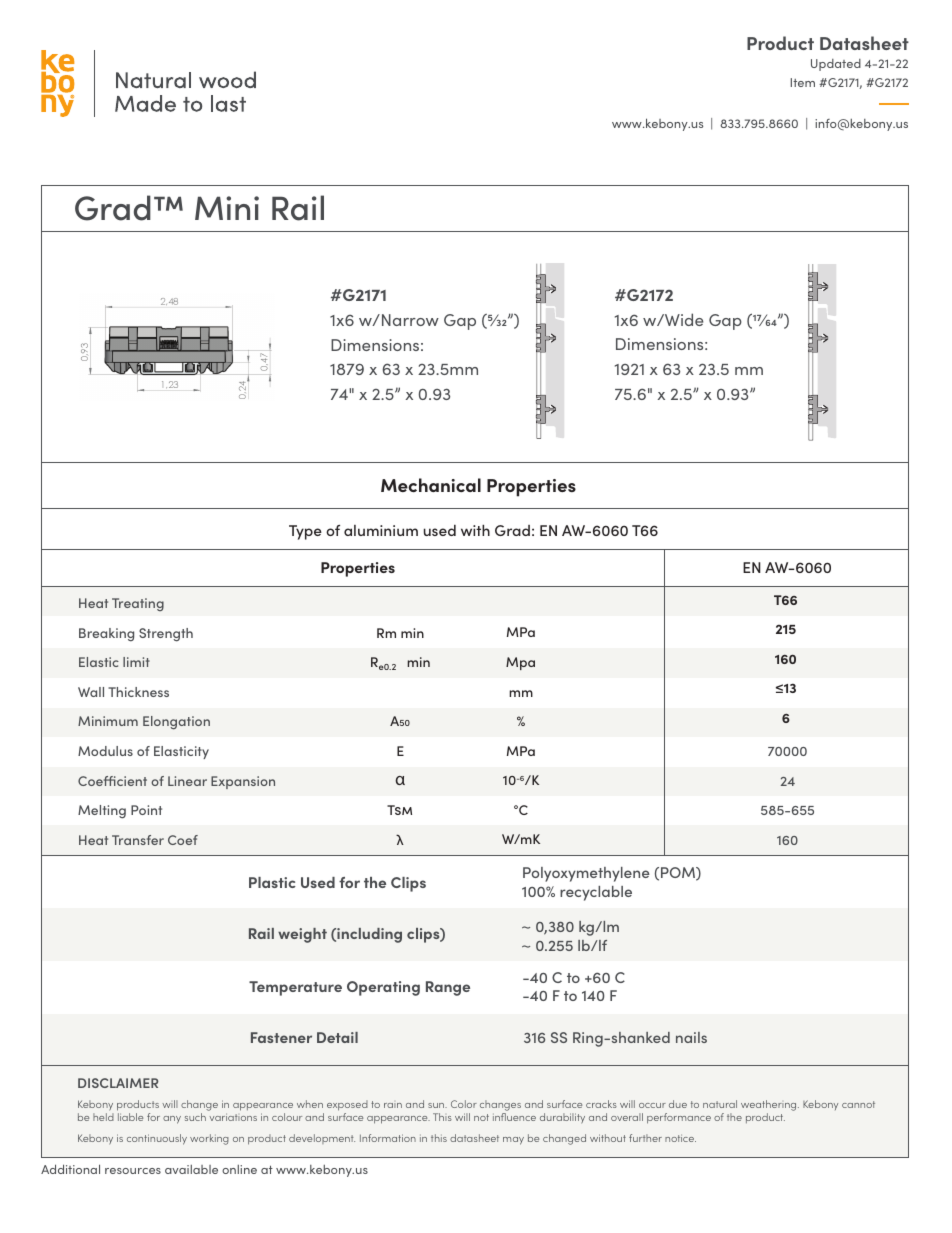  I want to click on Range, so click(448, 988).
